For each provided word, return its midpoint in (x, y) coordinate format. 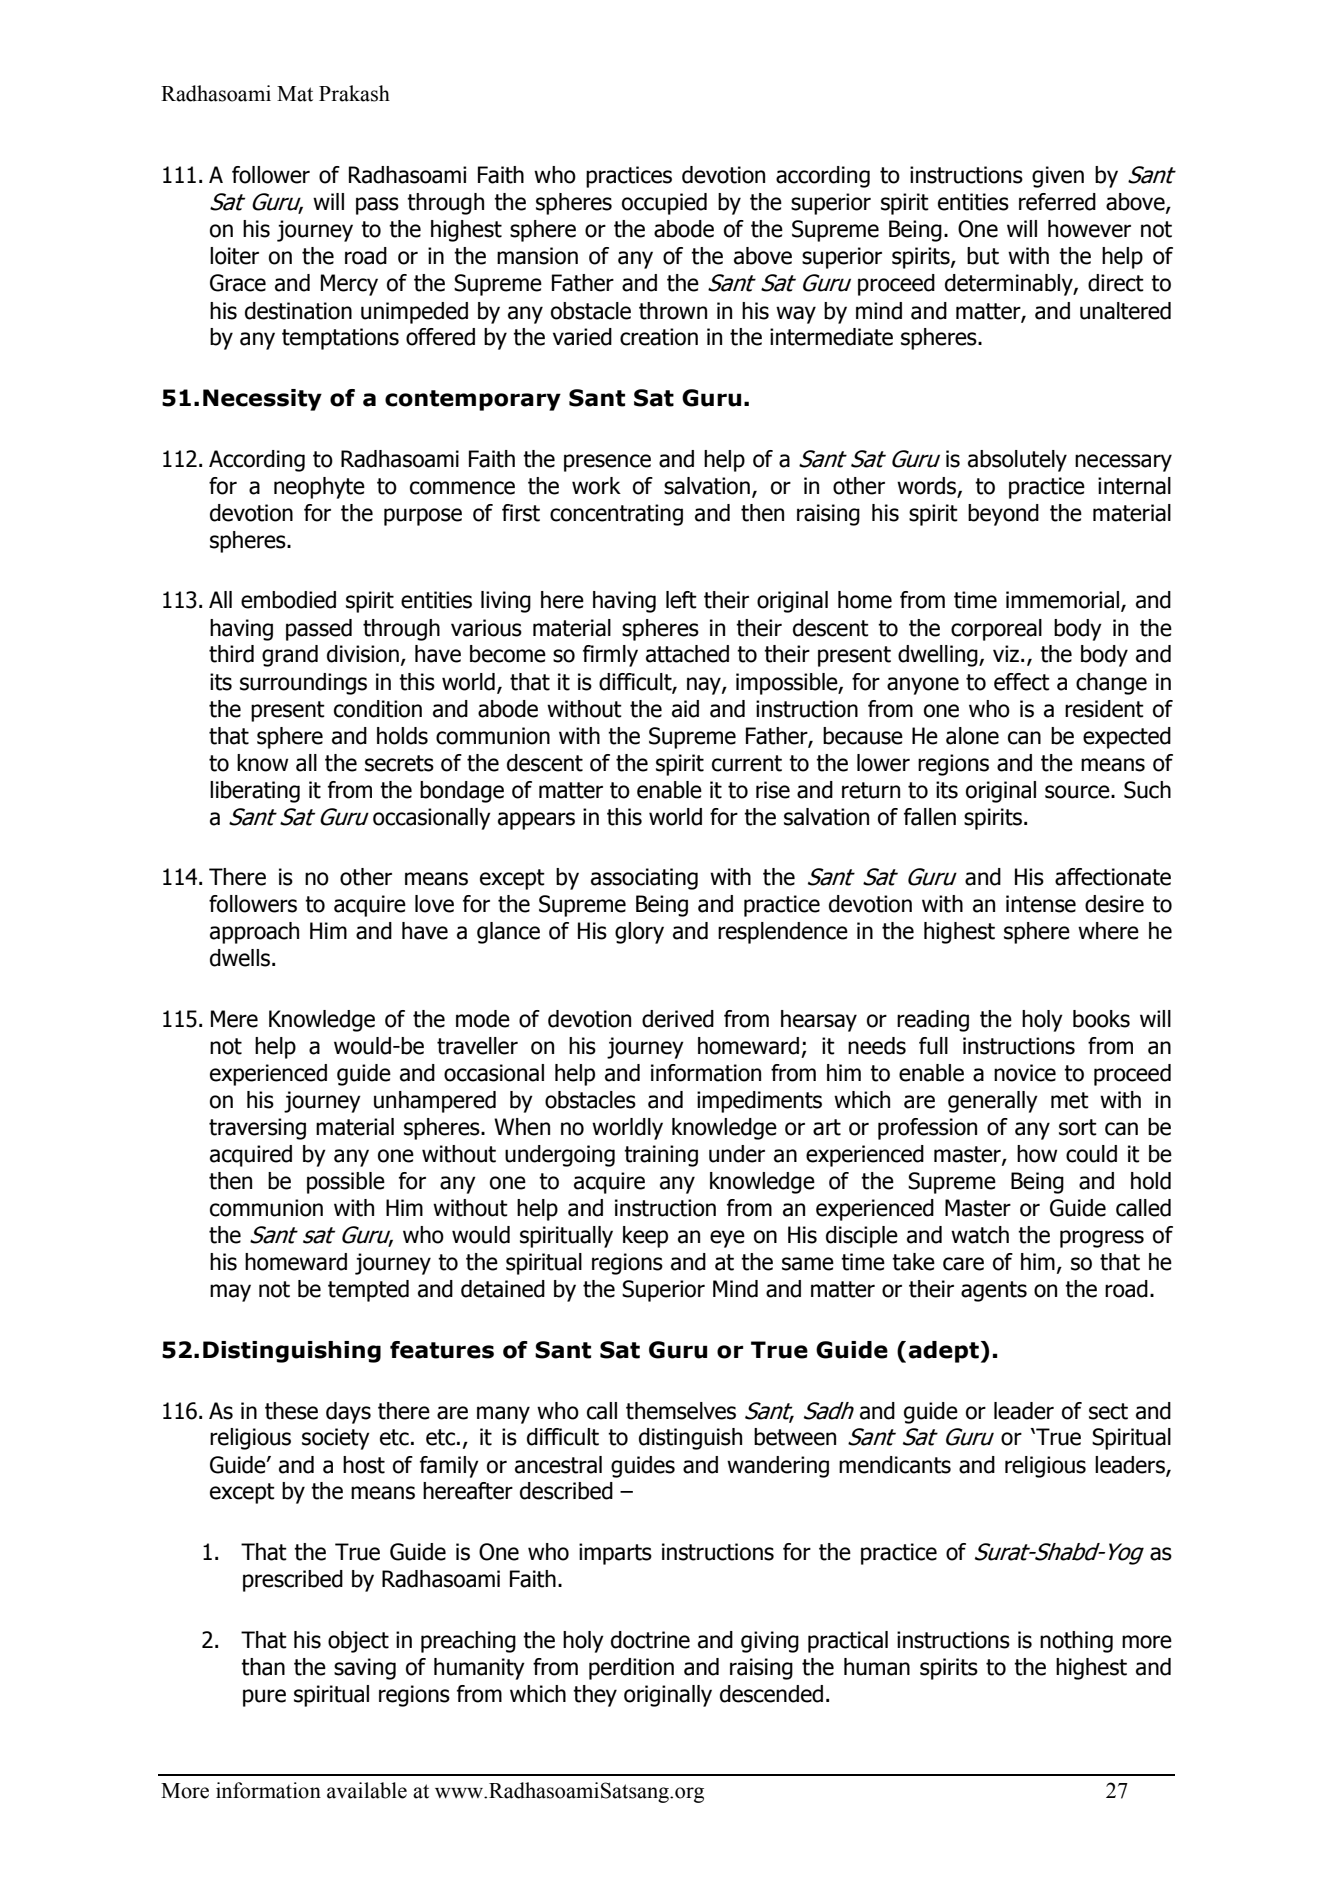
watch (980, 1235)
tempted (368, 1291)
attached (687, 654)
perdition (631, 1669)
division (363, 654)
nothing (1076, 1642)
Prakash (354, 93)
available (367, 1790)
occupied (664, 204)
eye (727, 1239)
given (1058, 177)
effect (1022, 682)
